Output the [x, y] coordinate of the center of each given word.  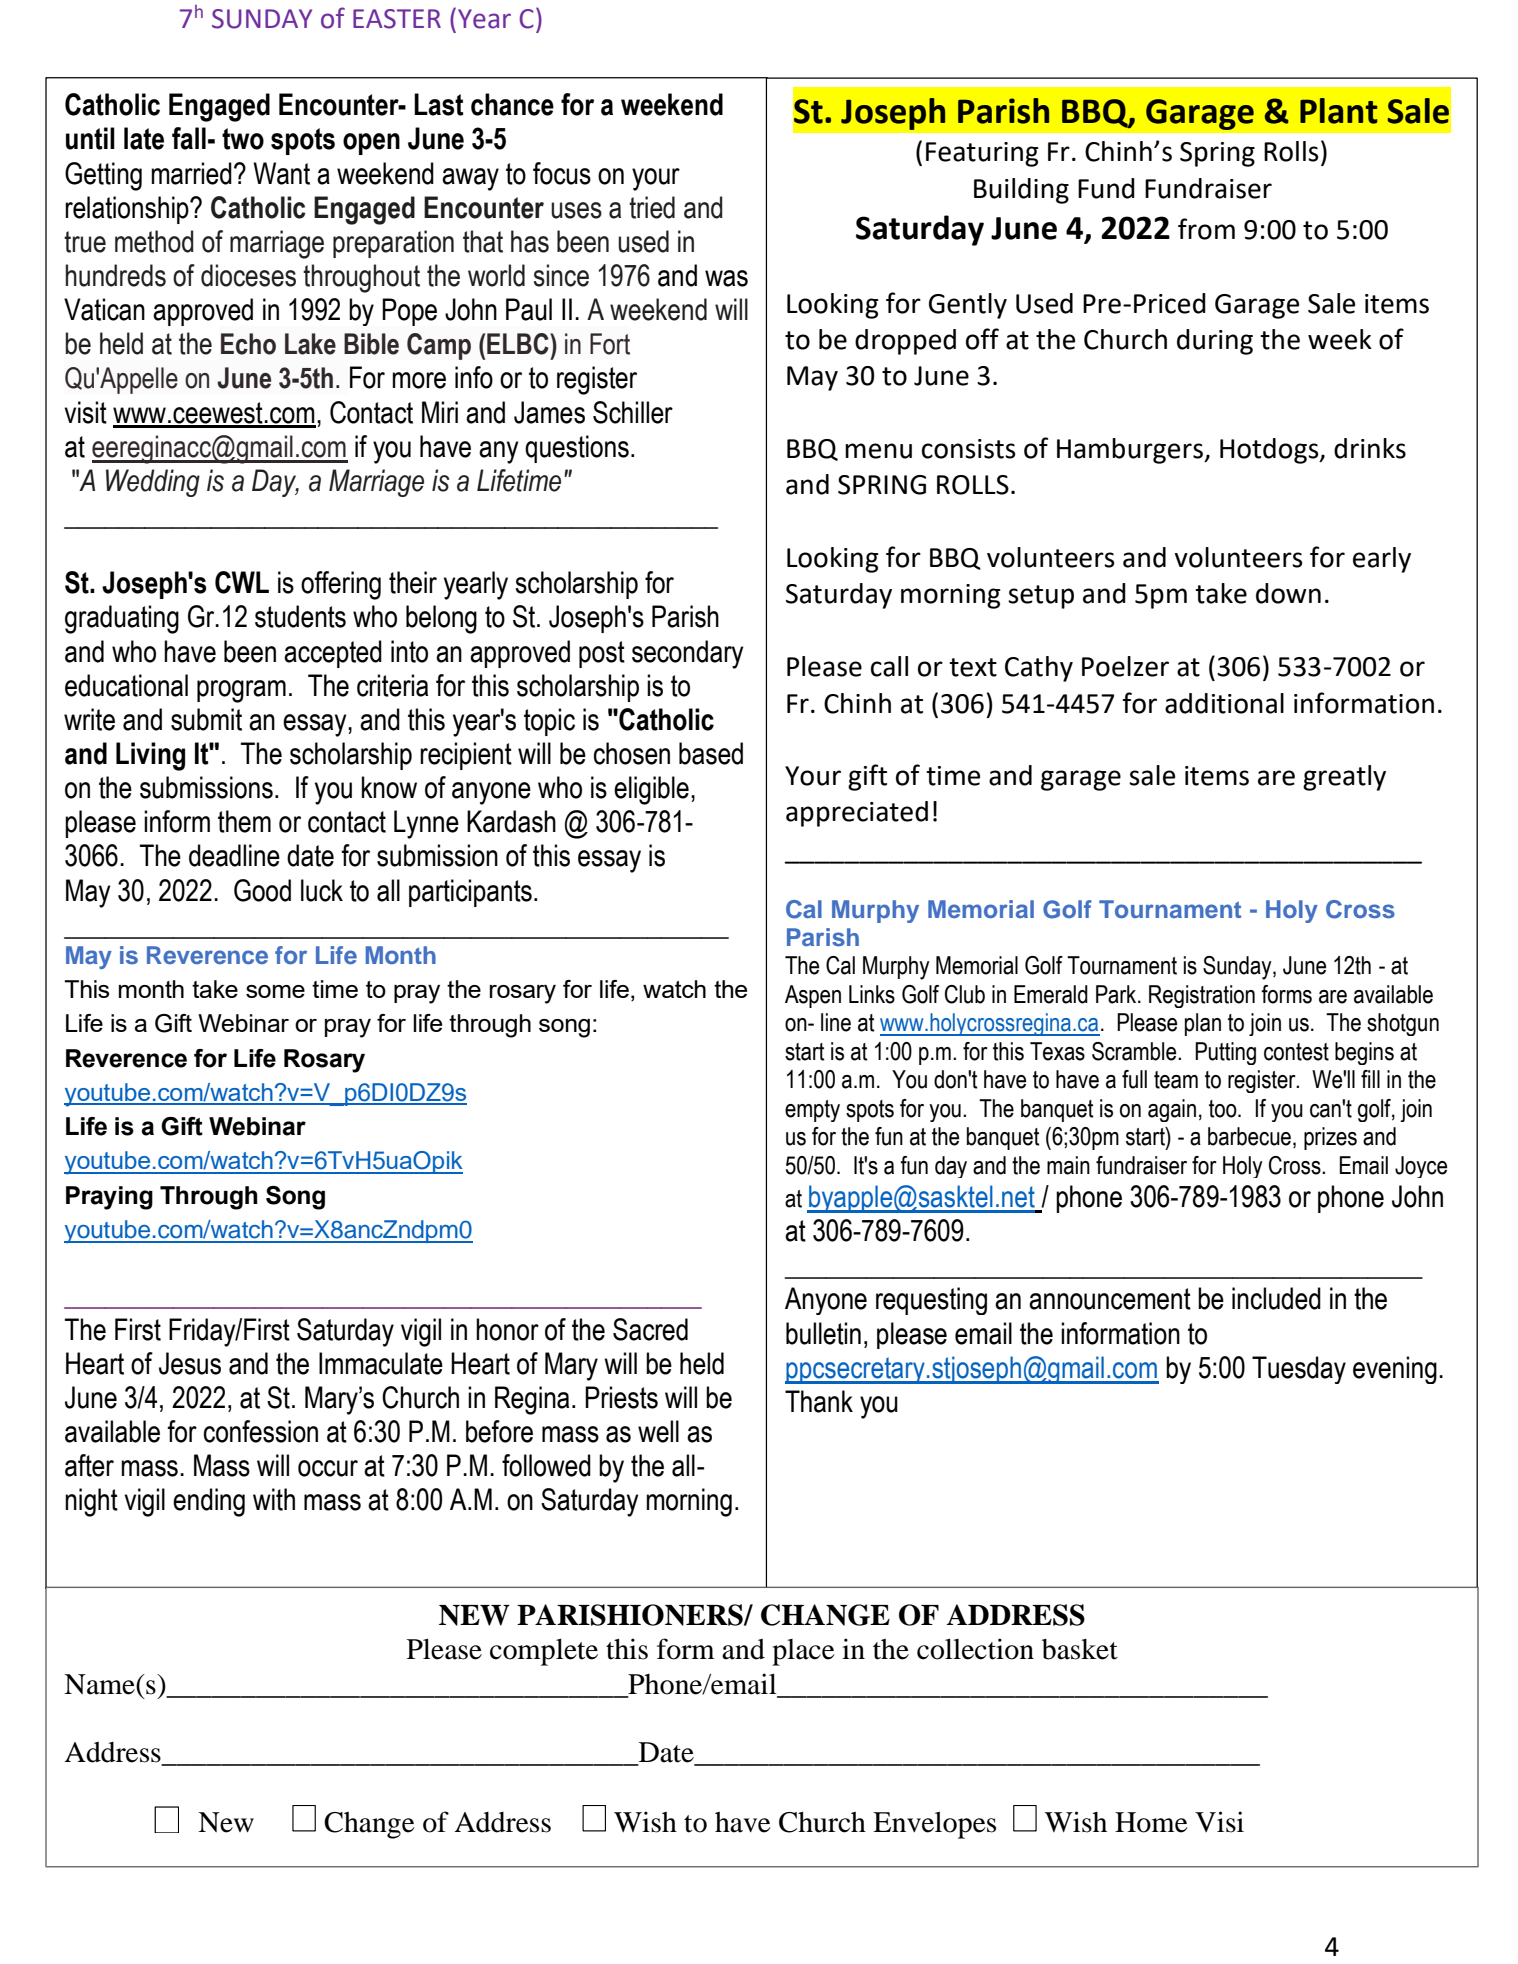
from [1206, 229]
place [803, 1652]
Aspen [813, 996]
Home [1151, 1822]
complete [544, 1652]
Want [281, 173]
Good [262, 890]
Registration [1202, 996]
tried [652, 207]
